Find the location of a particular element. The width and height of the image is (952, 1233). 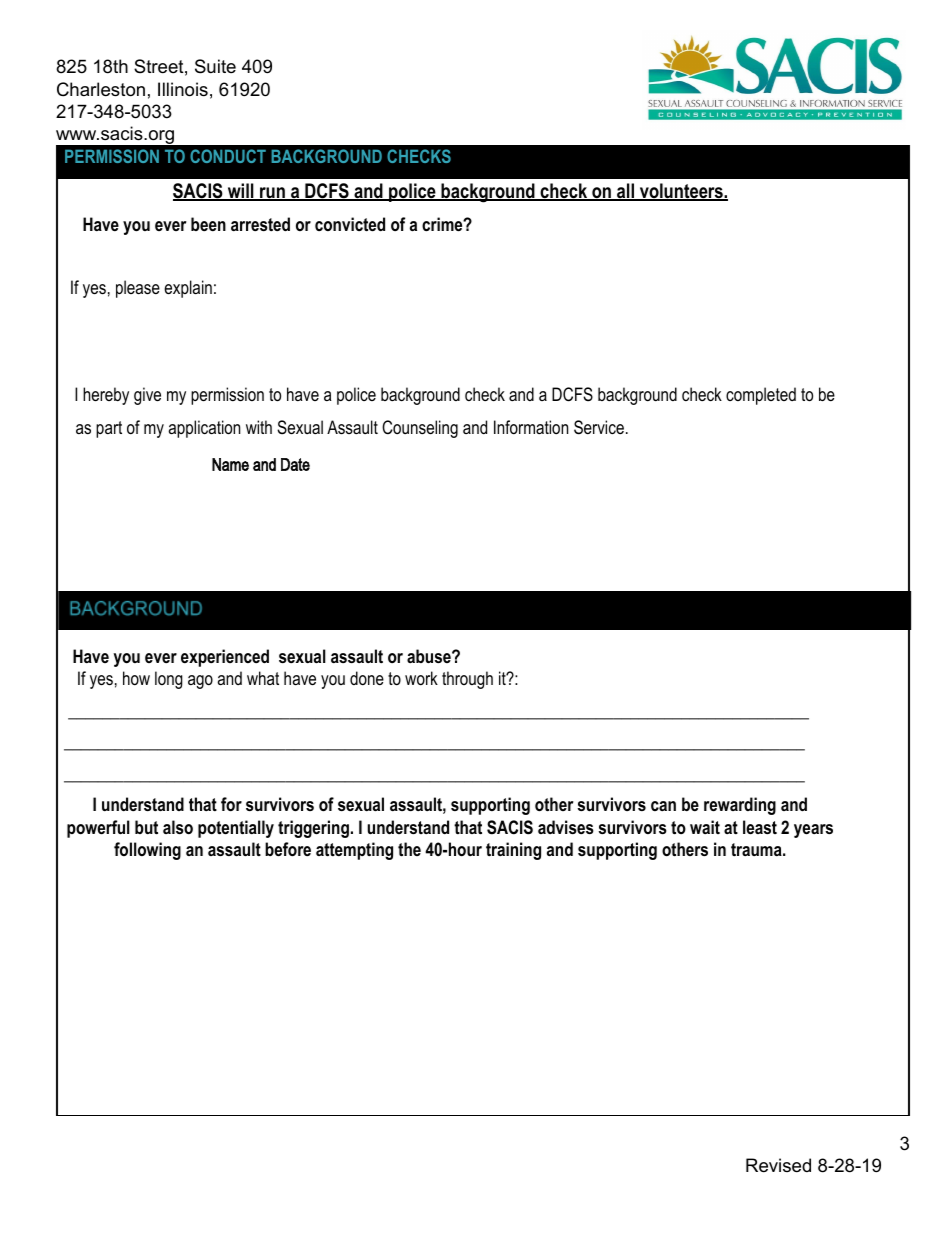

also is located at coordinates (178, 827).
